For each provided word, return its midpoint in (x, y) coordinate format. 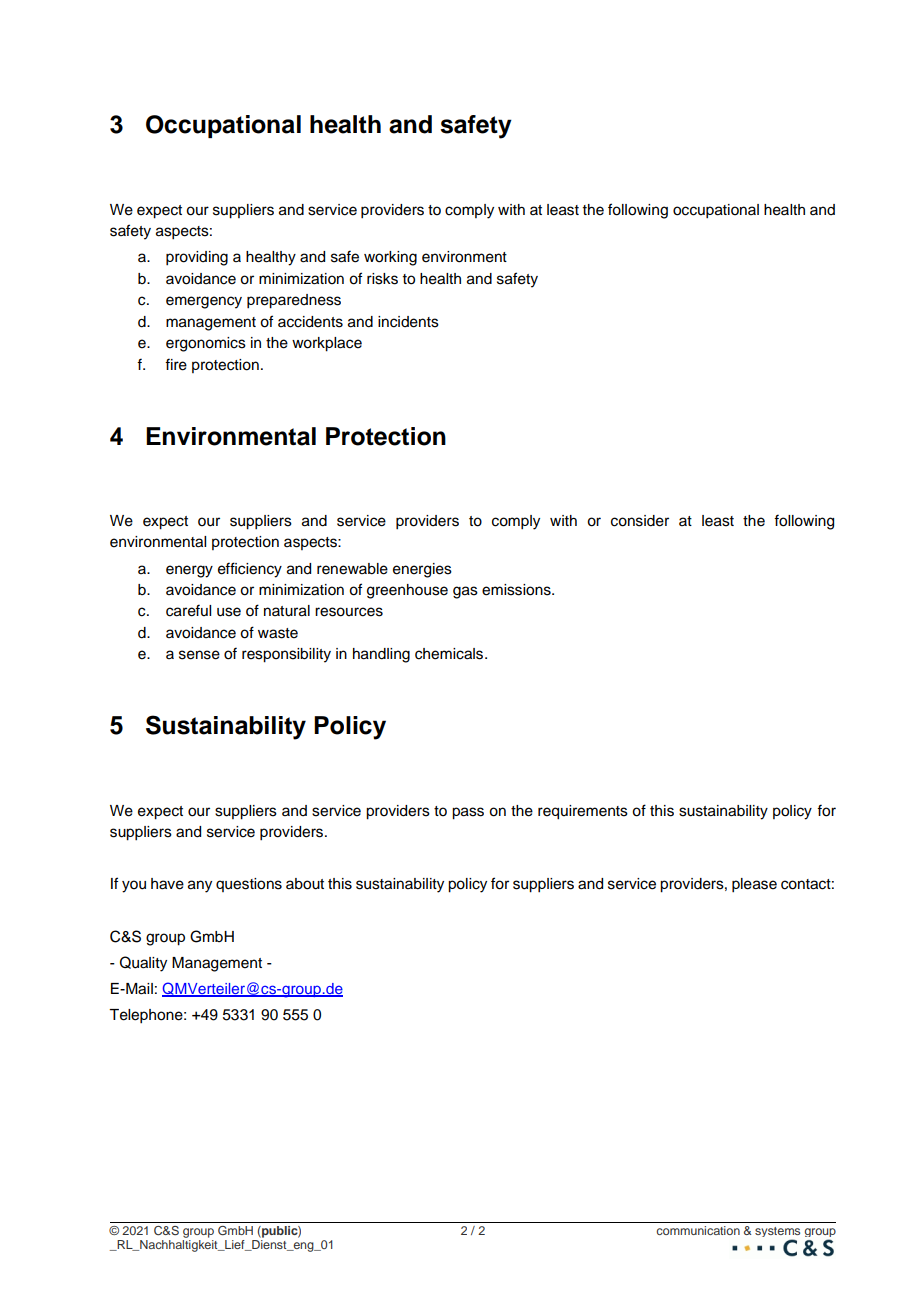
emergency (204, 302)
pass (468, 813)
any (200, 886)
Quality (143, 964)
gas (465, 592)
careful (188, 610)
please (754, 885)
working (390, 258)
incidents (408, 322)
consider (640, 521)
